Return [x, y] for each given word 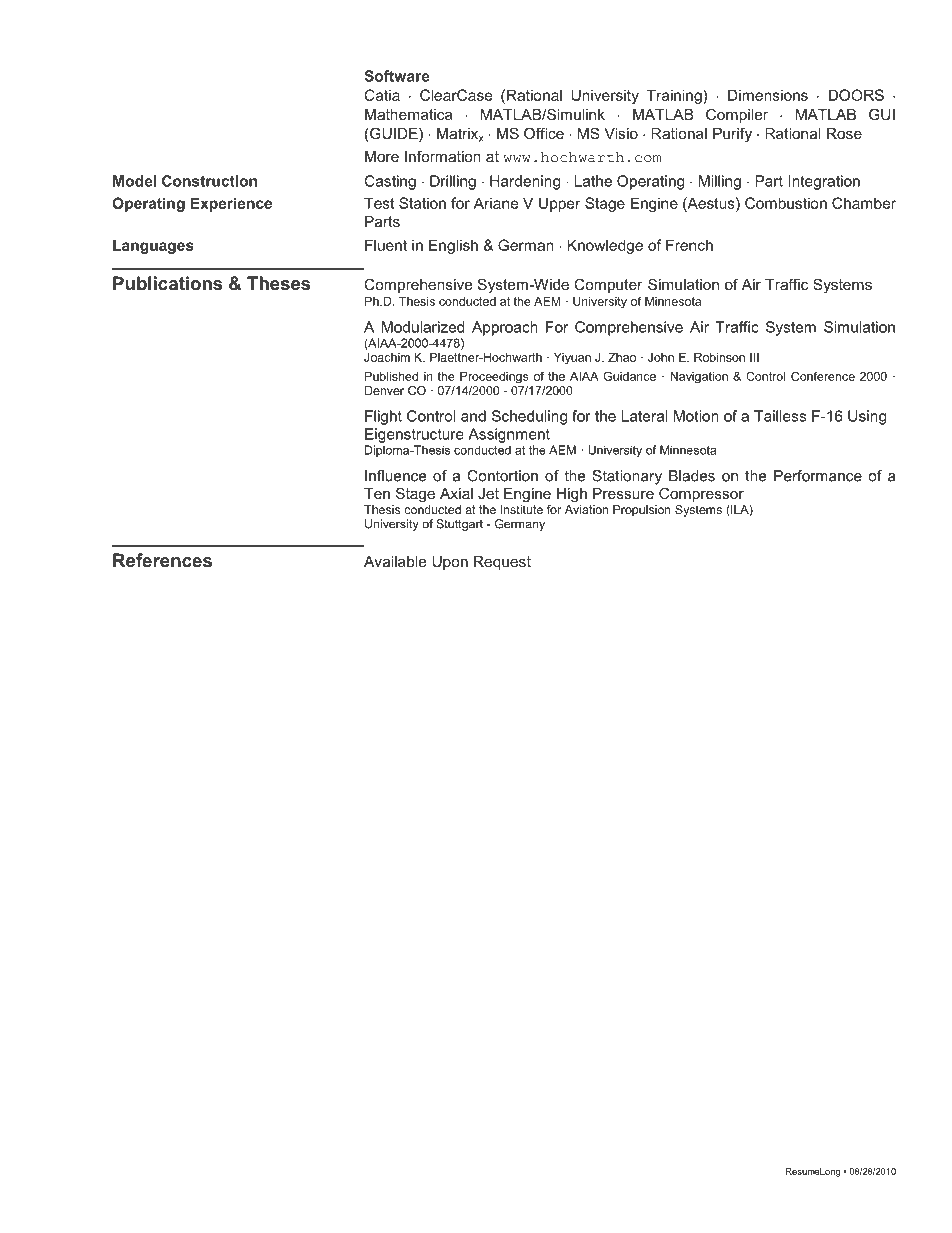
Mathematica [409, 114]
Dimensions [768, 95]
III [754, 357]
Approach [505, 328]
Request [502, 563]
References [162, 560]
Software [397, 76]
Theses [278, 283]
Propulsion [642, 511]
